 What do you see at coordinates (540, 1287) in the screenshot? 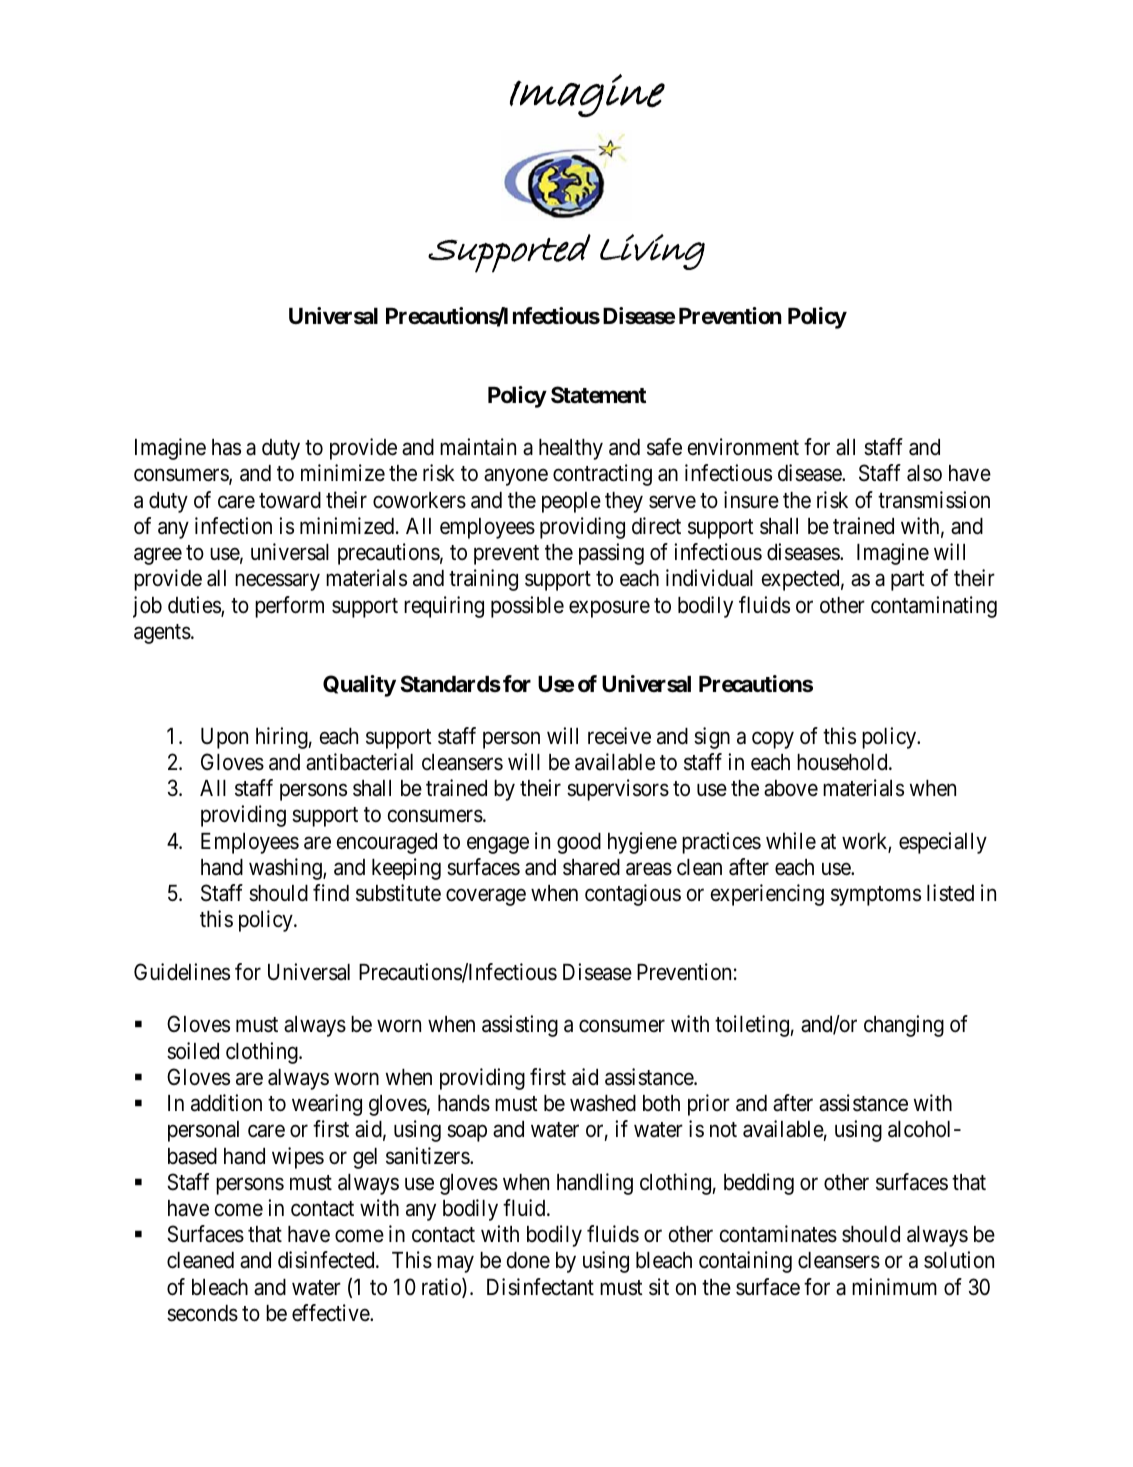
I see `Disinfectant` at bounding box center [540, 1287].
